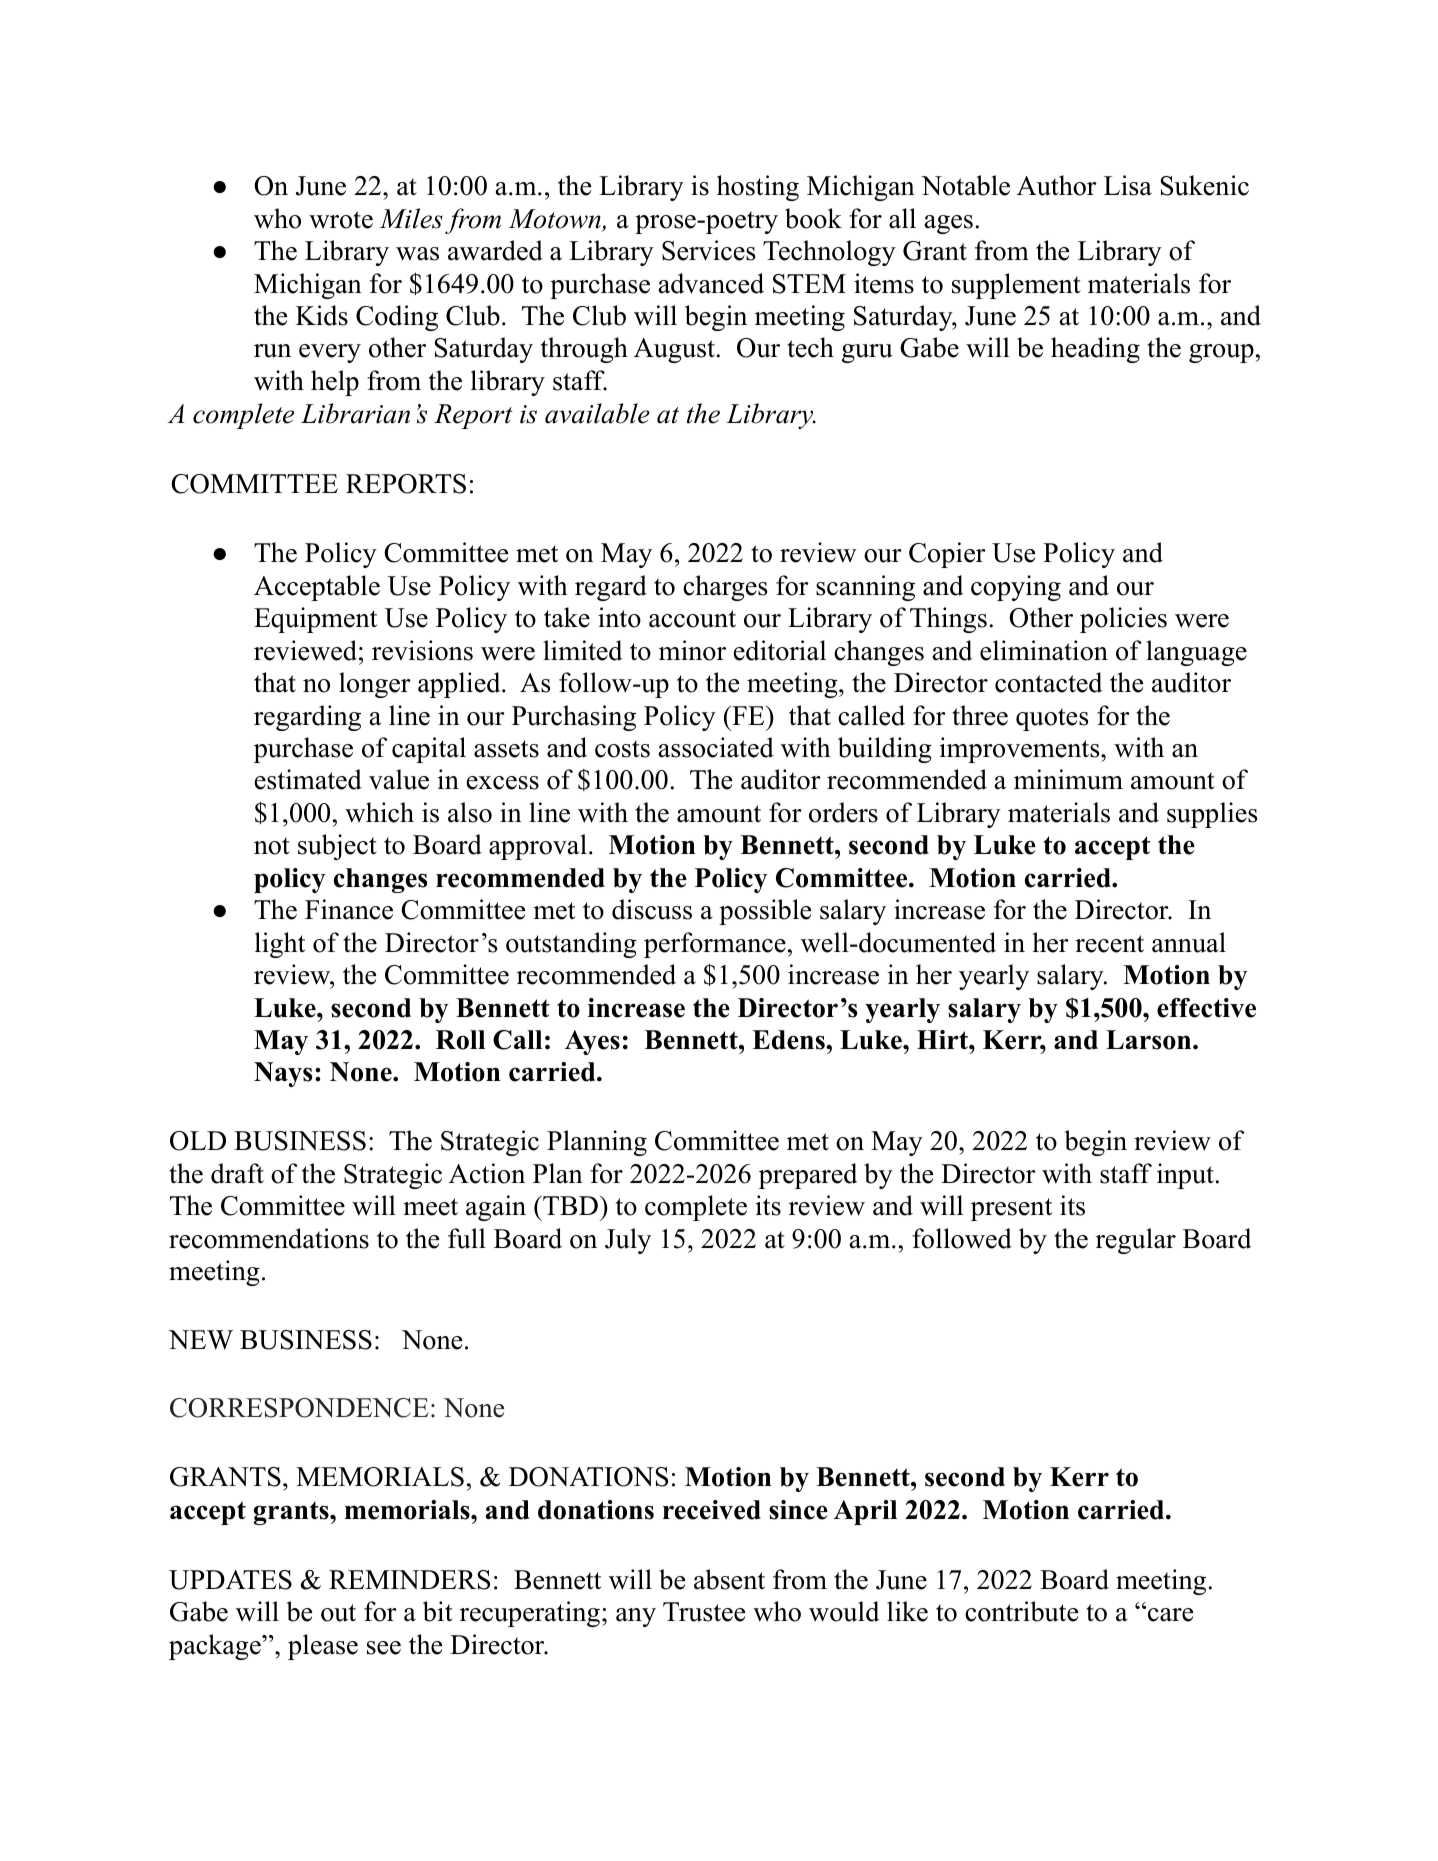 Image resolution: width=1438 pixels, height=1861 pixels. I want to click on please, so click(323, 1647).
